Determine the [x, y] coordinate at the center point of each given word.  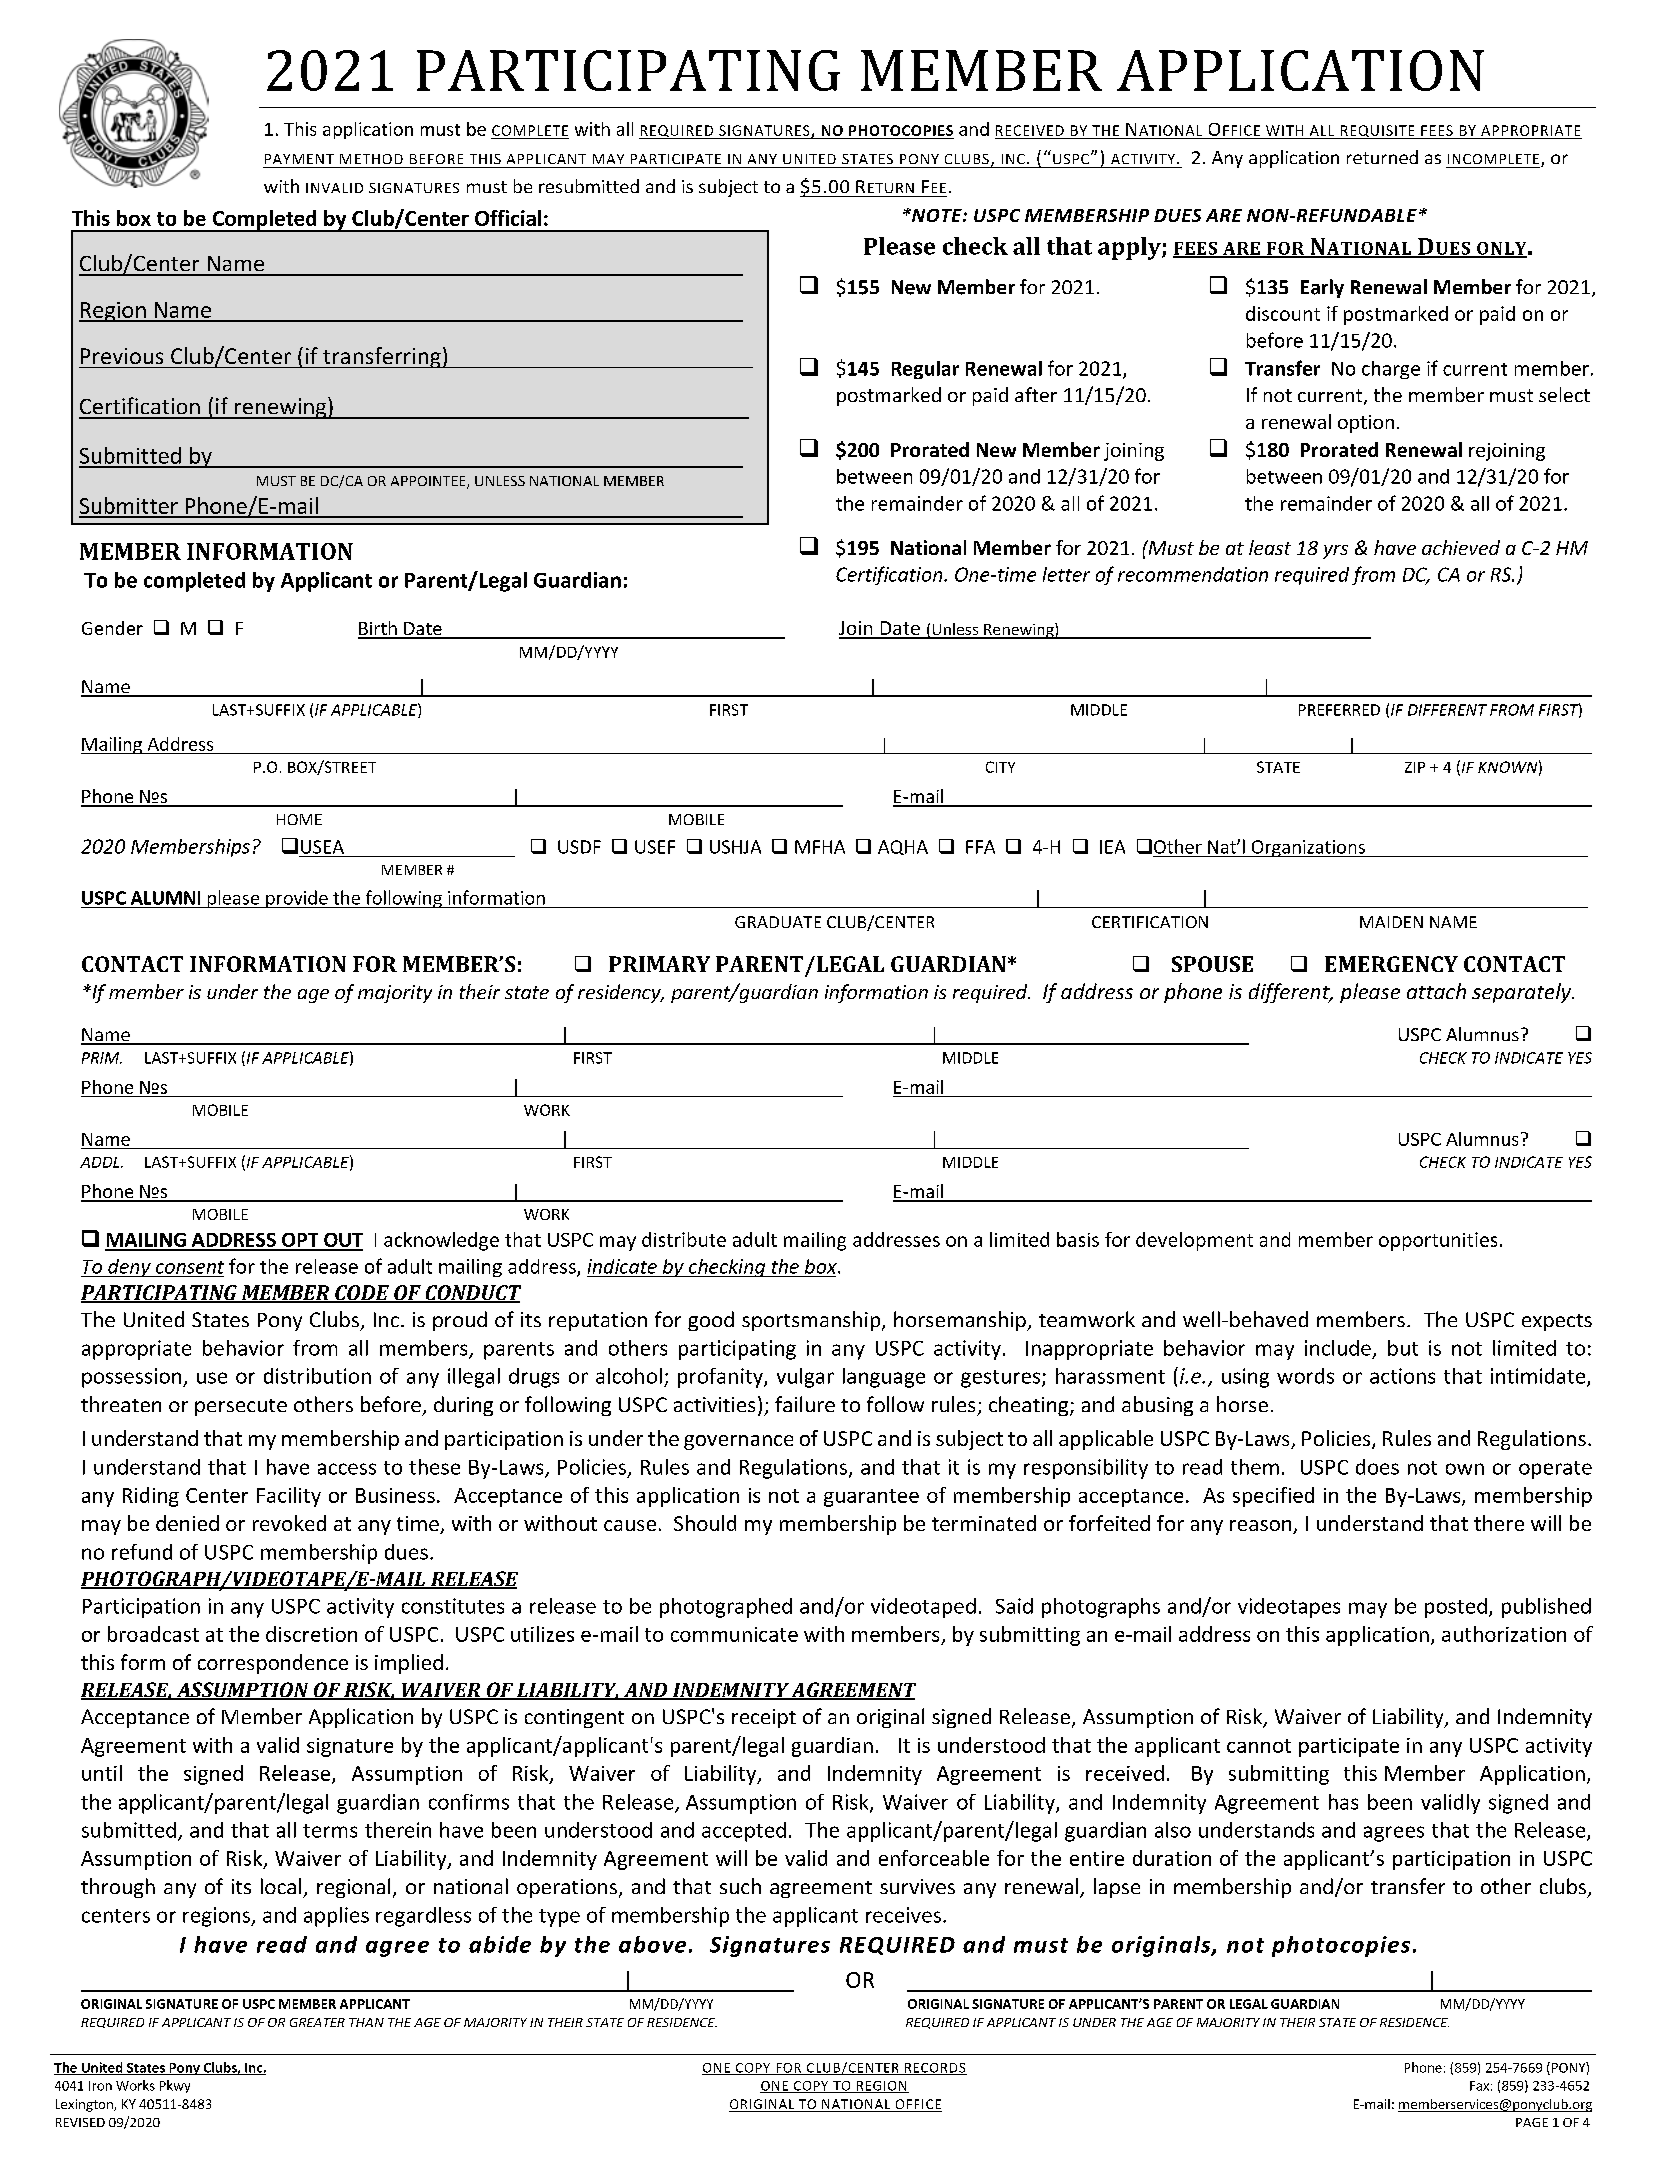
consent [190, 1267]
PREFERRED [1339, 710]
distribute [684, 1239]
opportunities [1438, 1241]
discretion [311, 1634]
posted [1456, 1608]
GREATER [317, 2022]
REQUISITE [1377, 132]
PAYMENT [299, 159]
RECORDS [935, 2069]
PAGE [1532, 2122]
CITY [1000, 767]
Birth [378, 629]
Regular [925, 370]
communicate [734, 1634]
